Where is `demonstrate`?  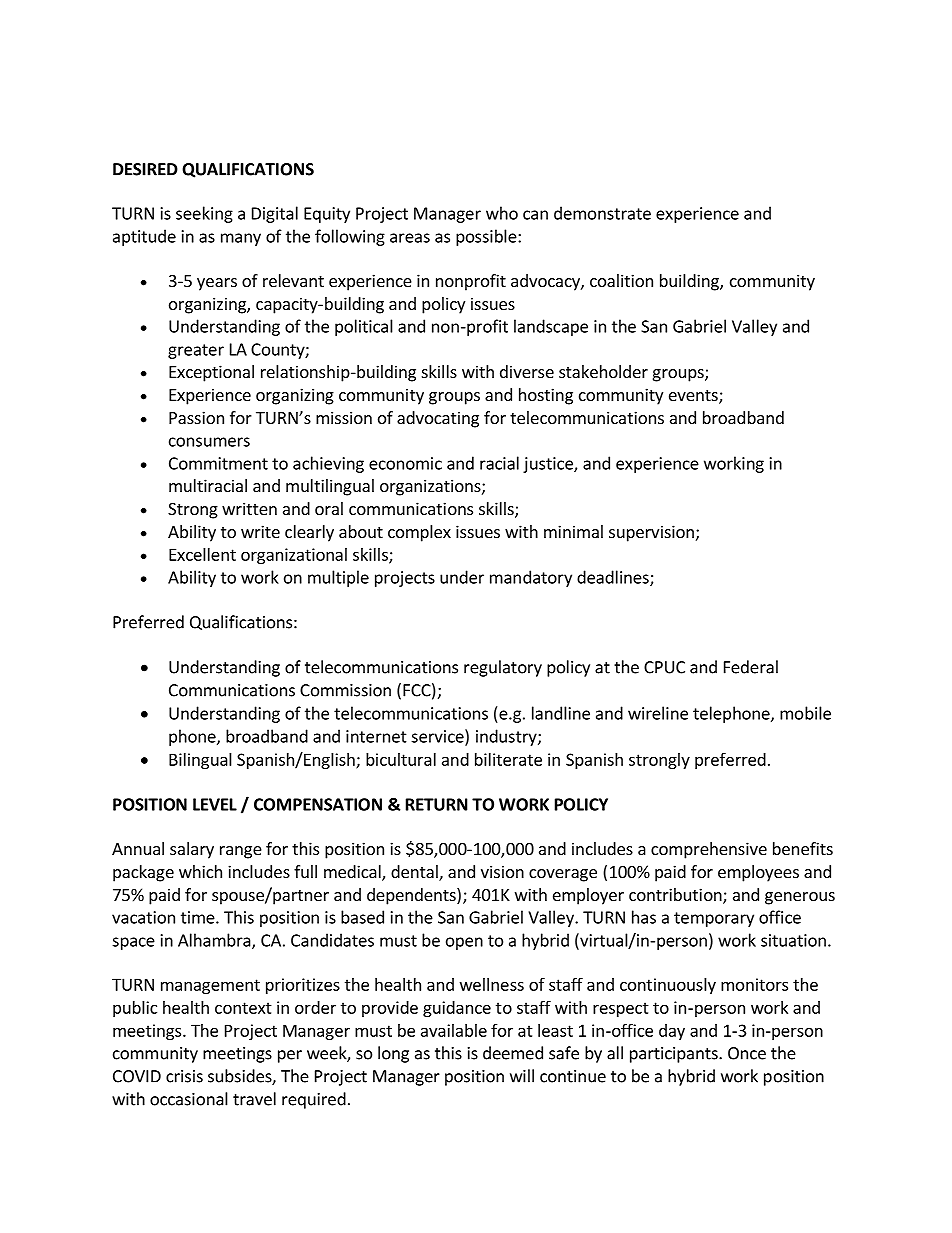 demonstrate is located at coordinates (602, 213).
